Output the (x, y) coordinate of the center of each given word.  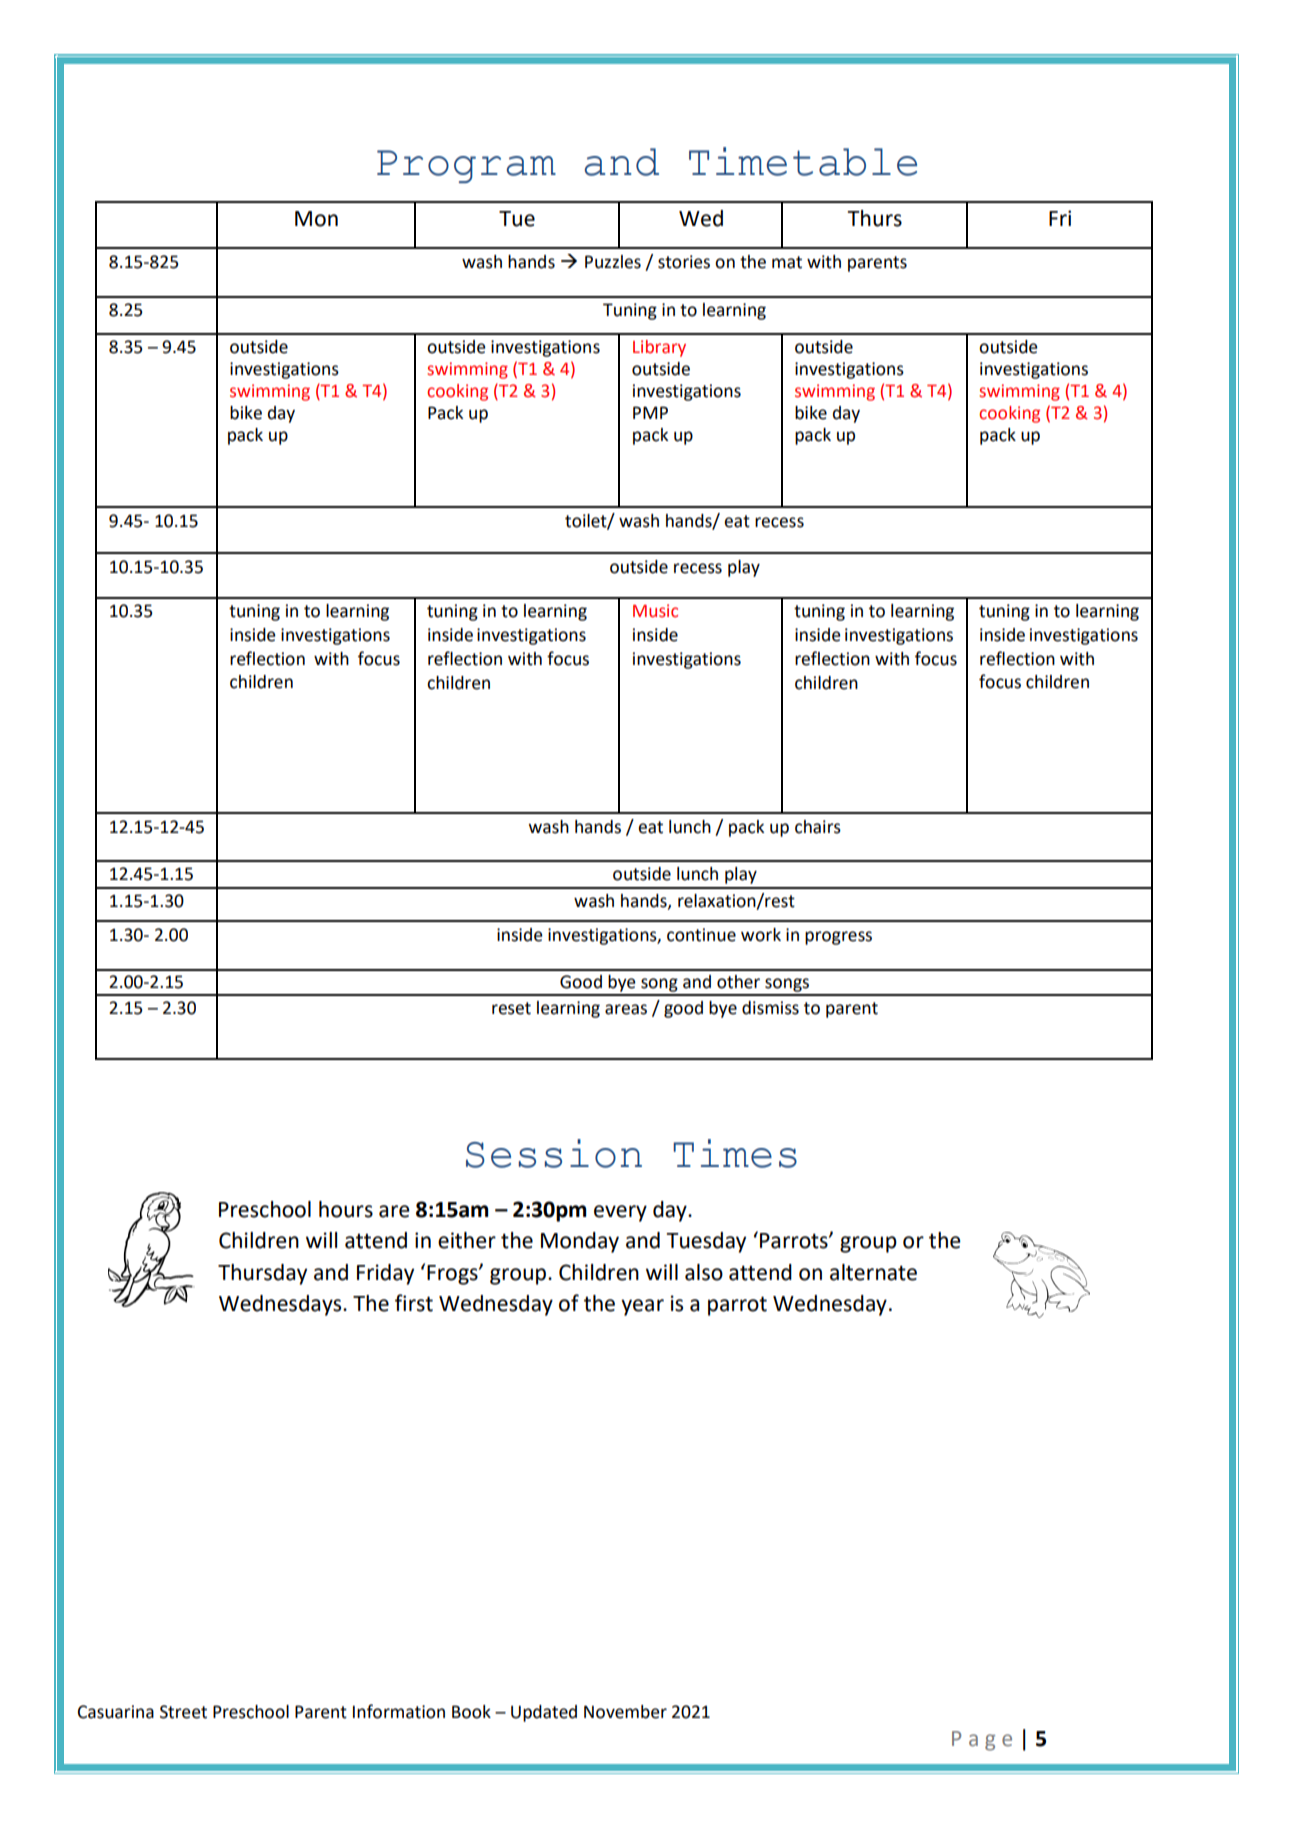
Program (466, 166)
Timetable (803, 161)
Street (183, 1712)
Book (471, 1712)
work (761, 935)
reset (511, 1008)
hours (346, 1209)
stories (684, 262)
